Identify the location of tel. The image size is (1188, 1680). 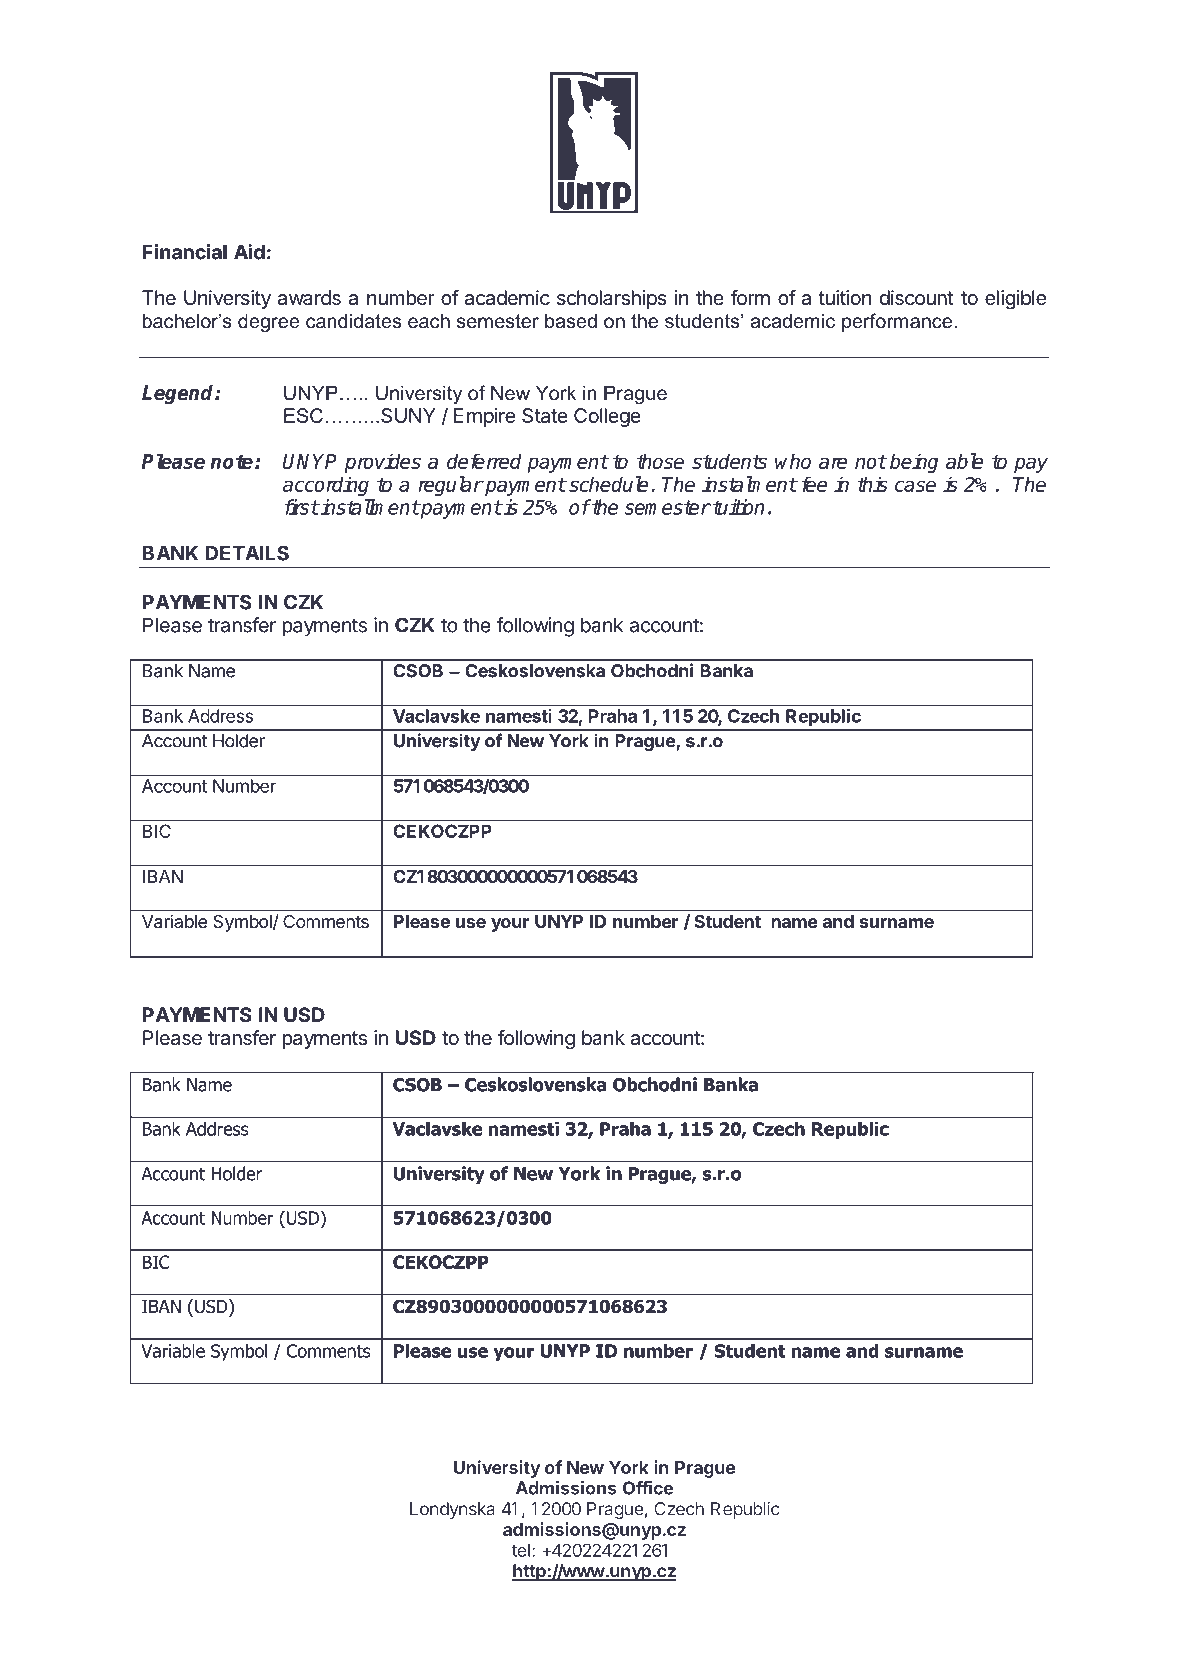
(521, 1550).
